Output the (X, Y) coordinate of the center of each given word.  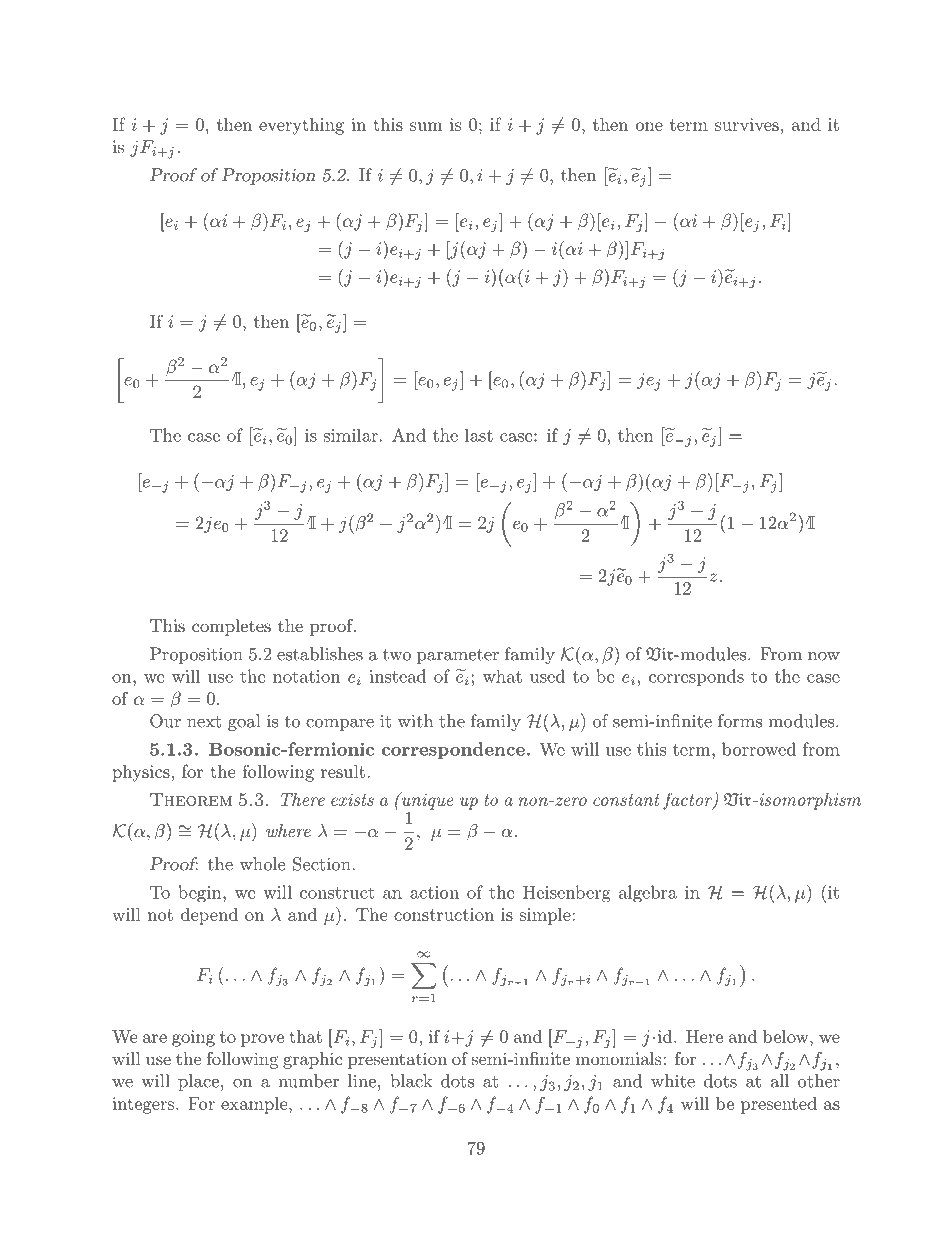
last (479, 435)
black (411, 1081)
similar (351, 435)
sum (426, 126)
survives (747, 124)
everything (301, 126)
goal (244, 722)
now (824, 656)
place (198, 1082)
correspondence (453, 750)
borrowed (759, 749)
